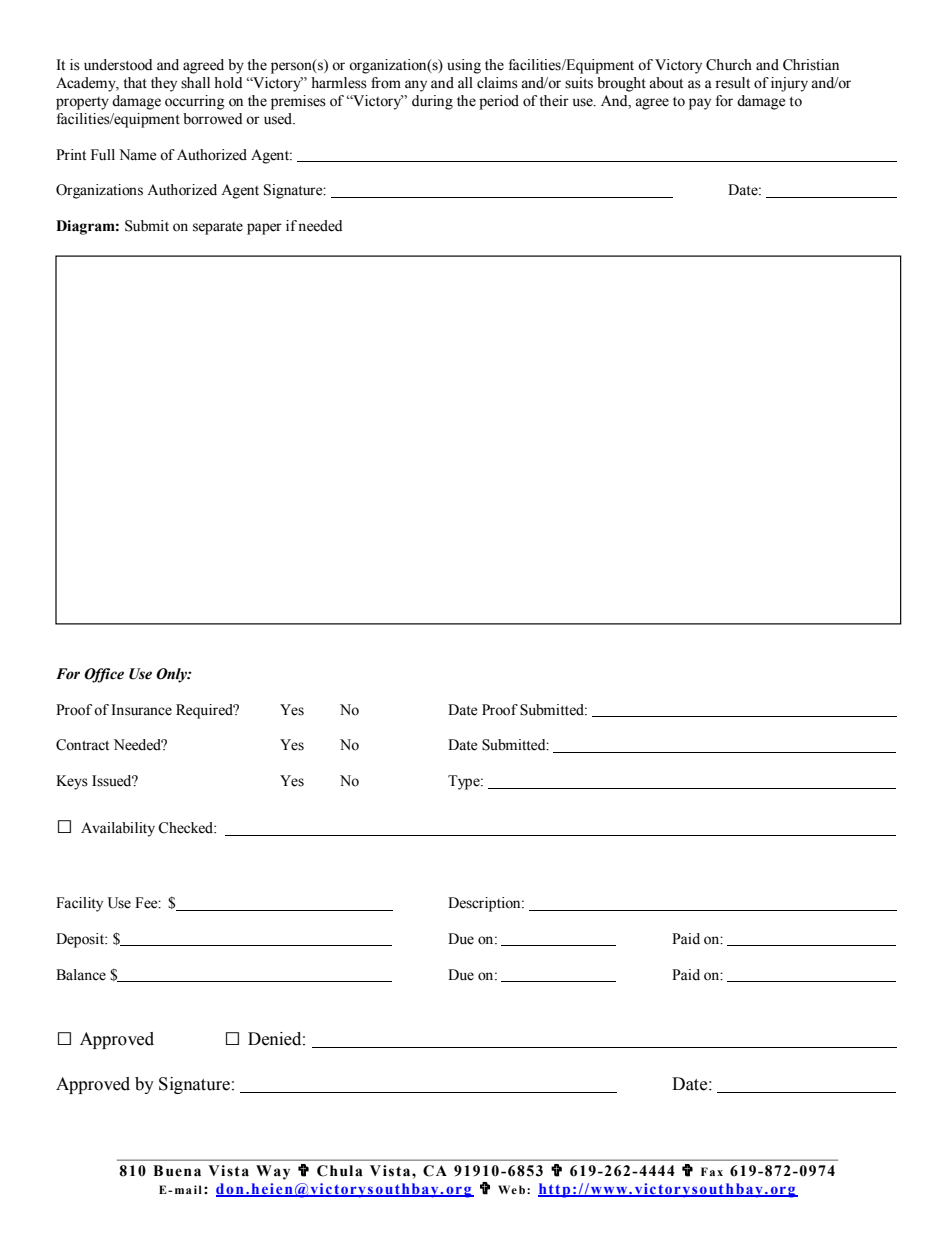 The image size is (952, 1233). Describe the element at coordinates (264, 229) in the image. I see `paper` at that location.
